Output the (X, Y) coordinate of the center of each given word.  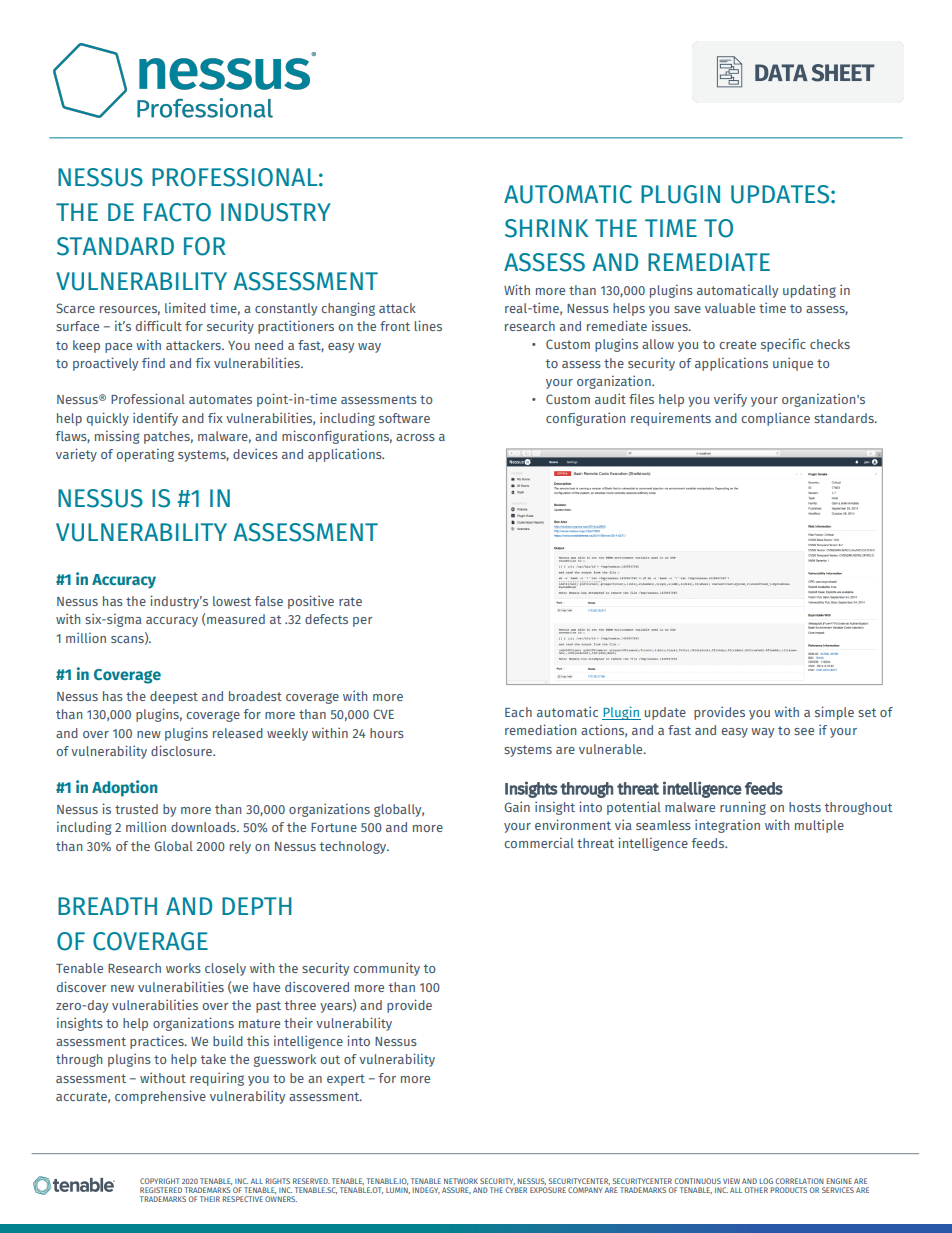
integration (727, 826)
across (415, 437)
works (183, 968)
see (804, 731)
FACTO (177, 212)
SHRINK (546, 228)
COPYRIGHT (160, 1181)
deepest (174, 697)
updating (809, 291)
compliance (775, 419)
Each (518, 712)
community (386, 969)
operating (145, 455)
